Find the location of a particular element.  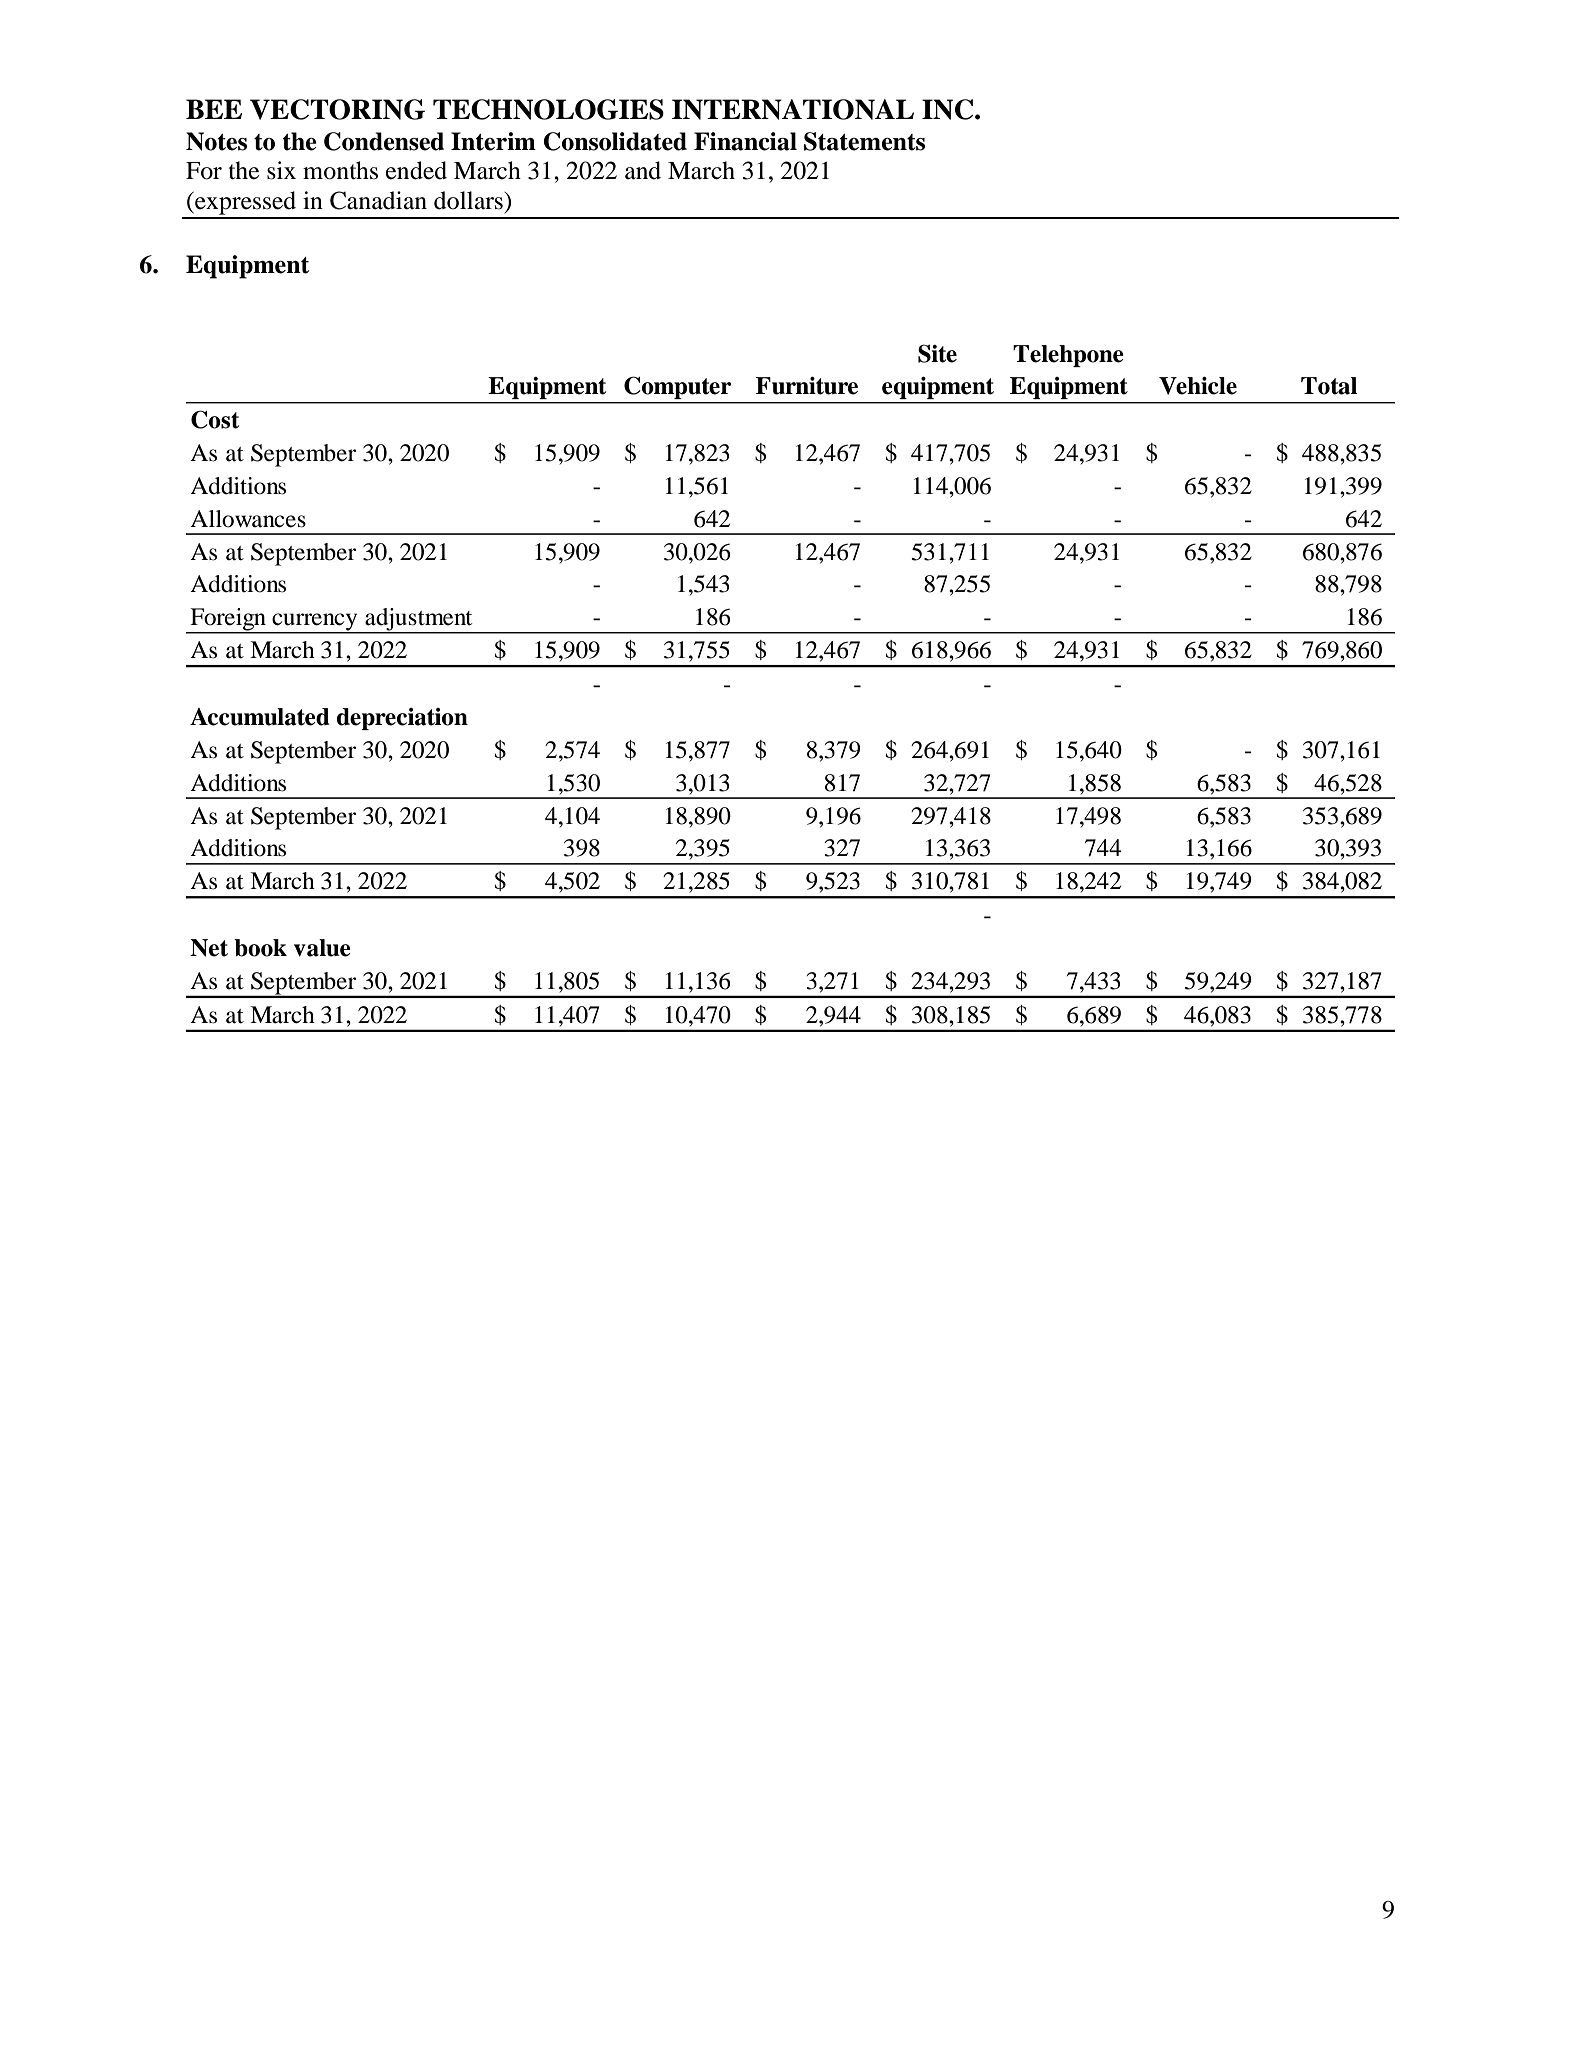

Net is located at coordinates (209, 948).
